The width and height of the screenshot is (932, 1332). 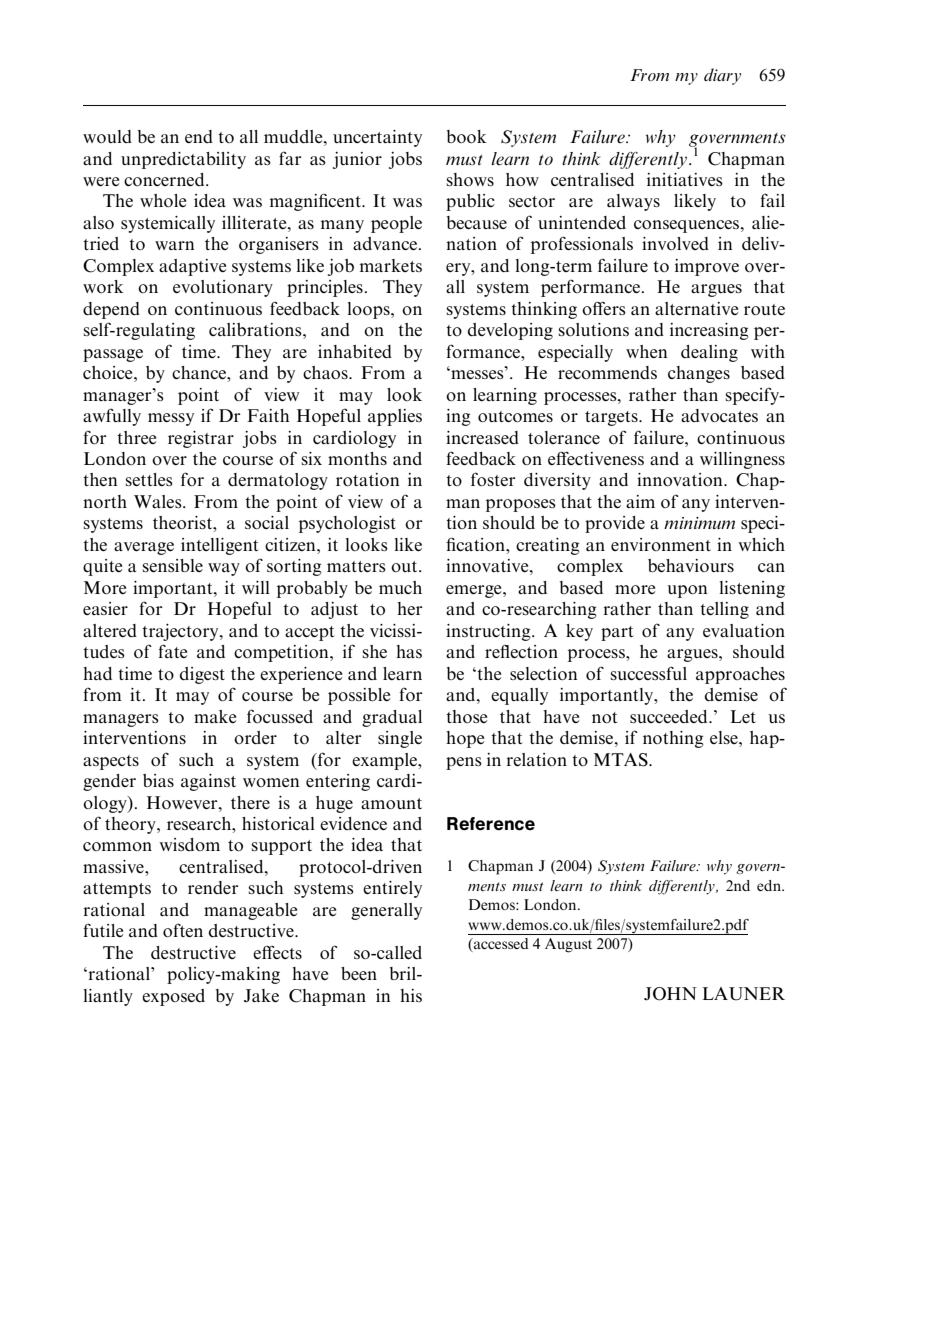 What do you see at coordinates (477, 374) in the screenshot?
I see `messes` at bounding box center [477, 374].
